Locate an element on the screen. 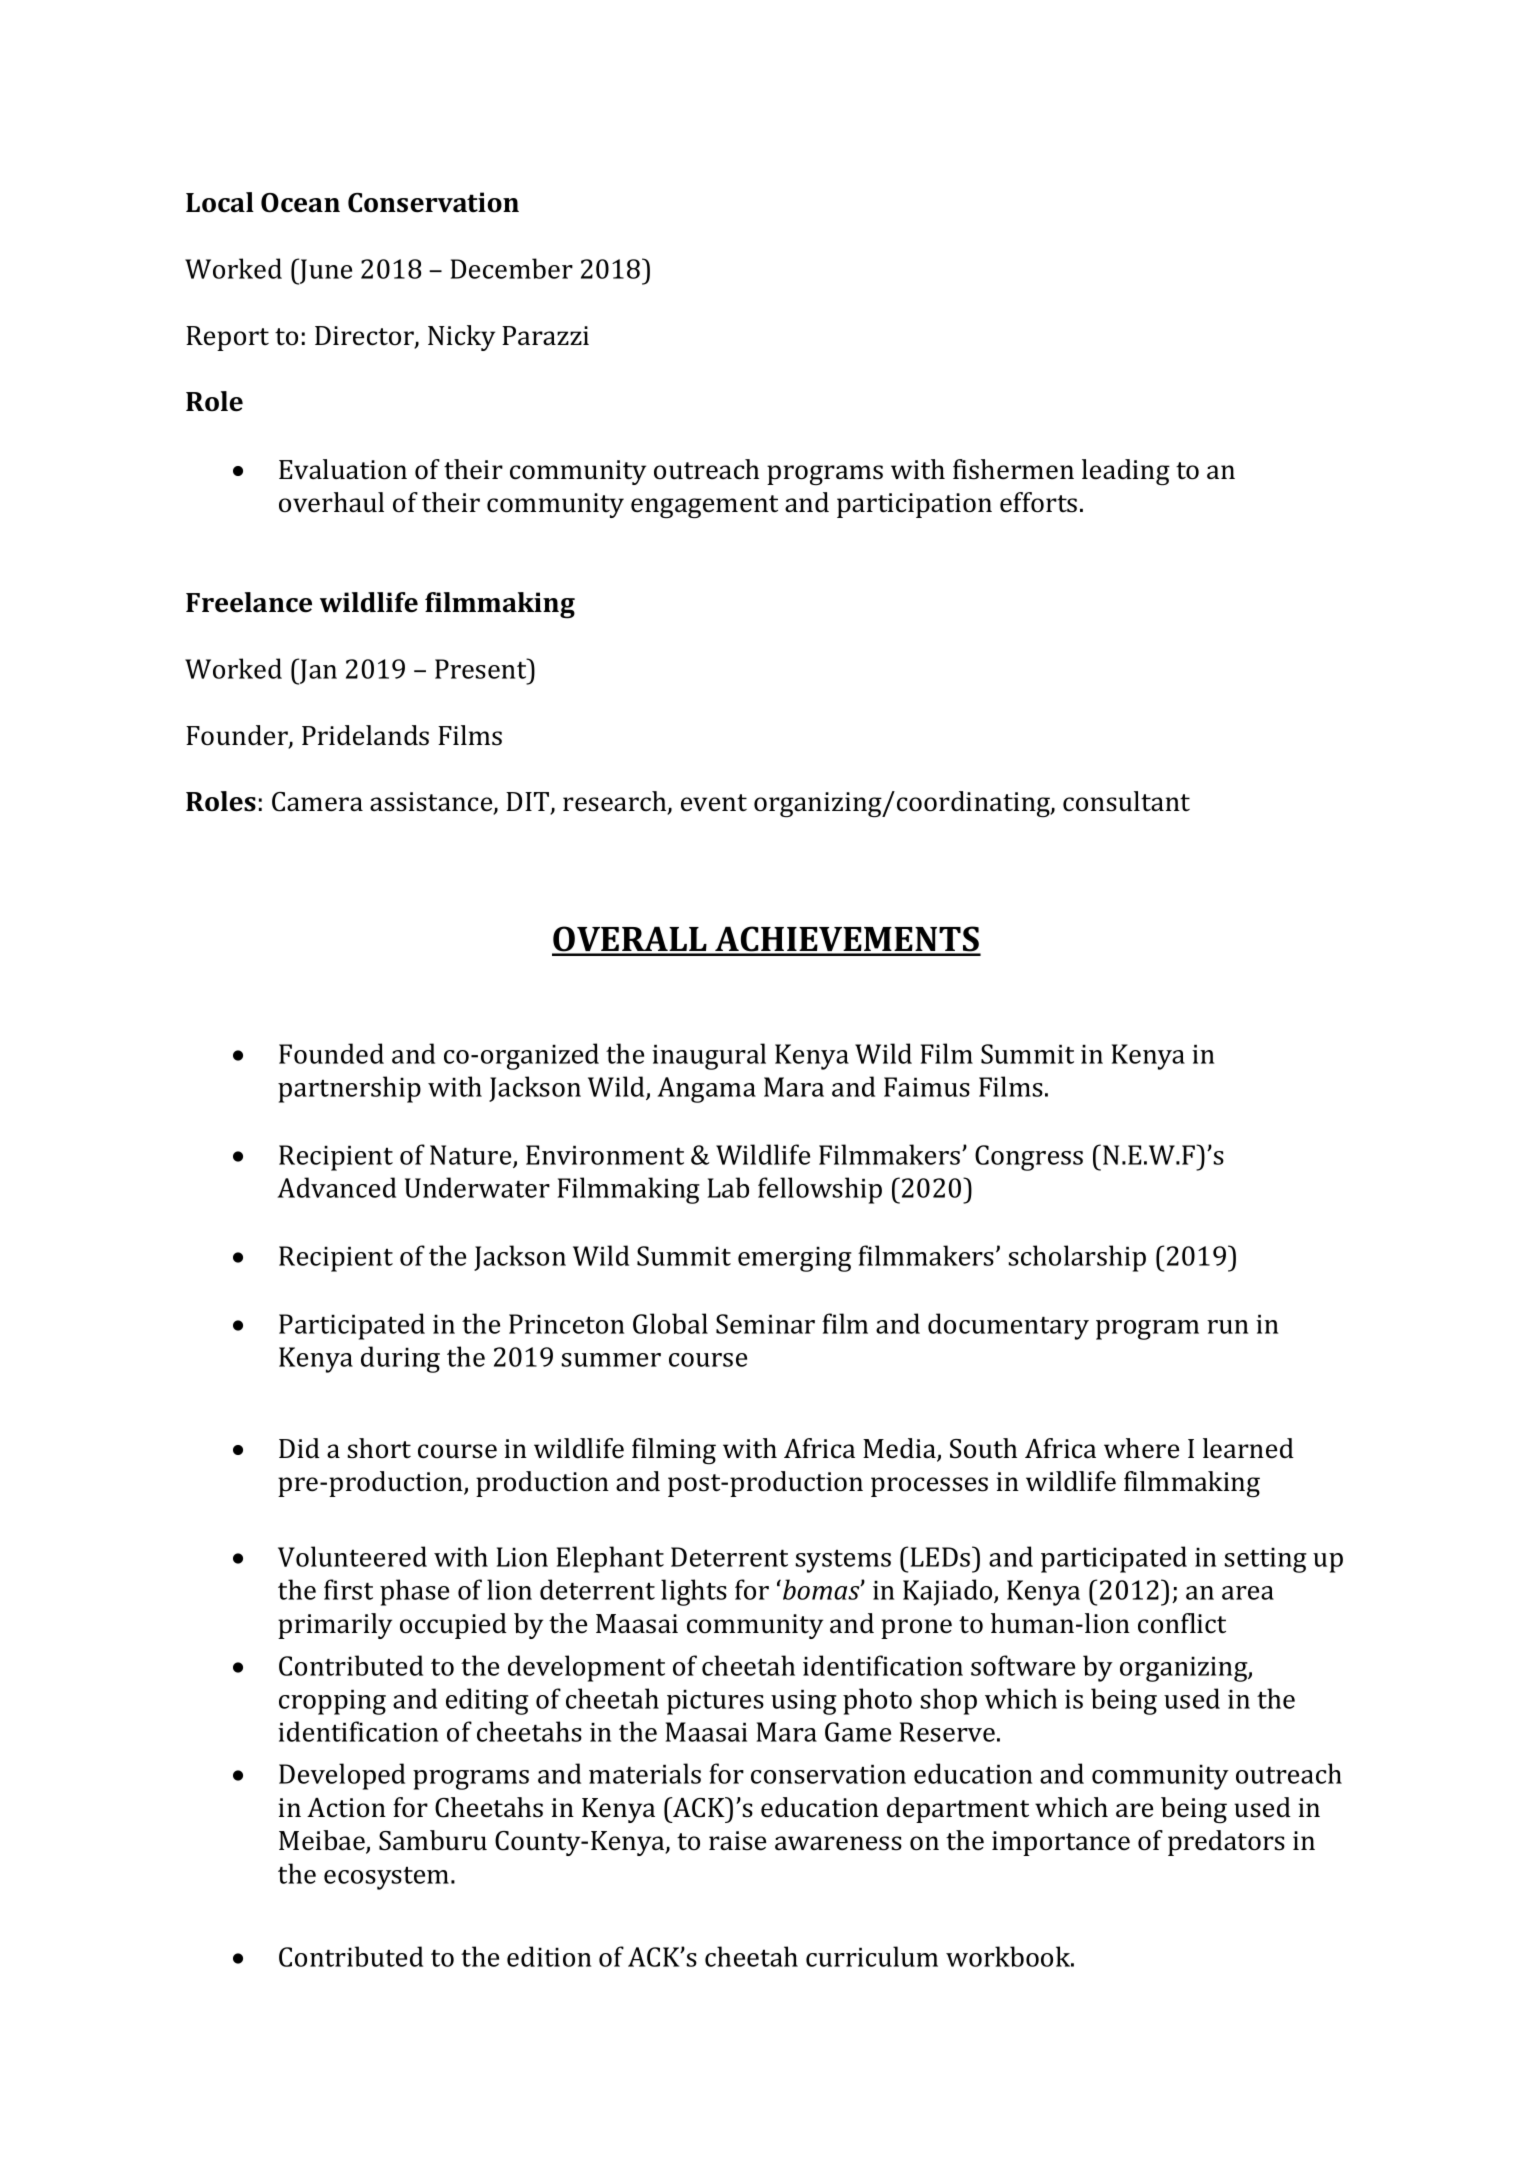 The image size is (1532, 2167). event is located at coordinates (714, 803).
